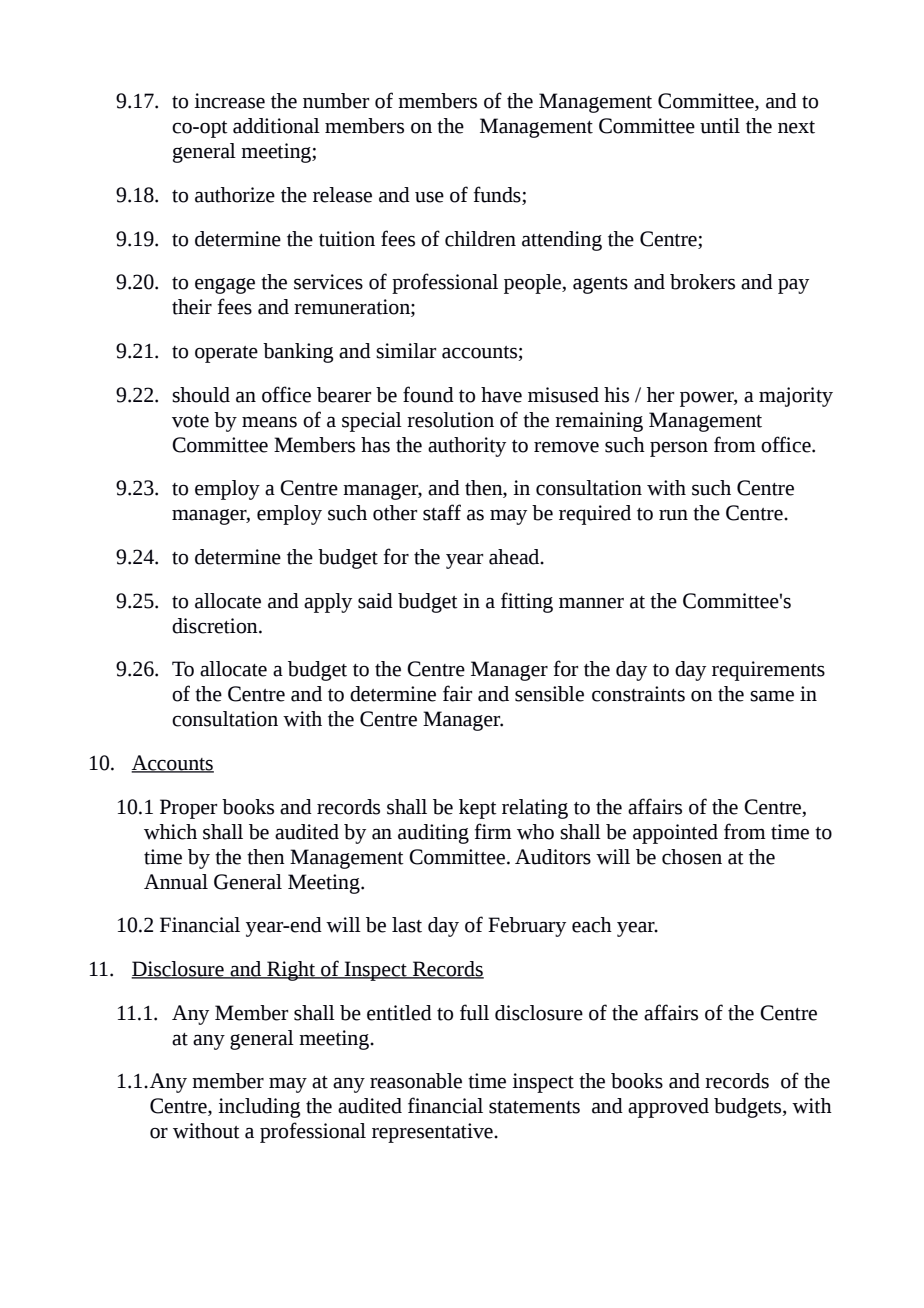  I want to click on funds, so click(498, 195).
